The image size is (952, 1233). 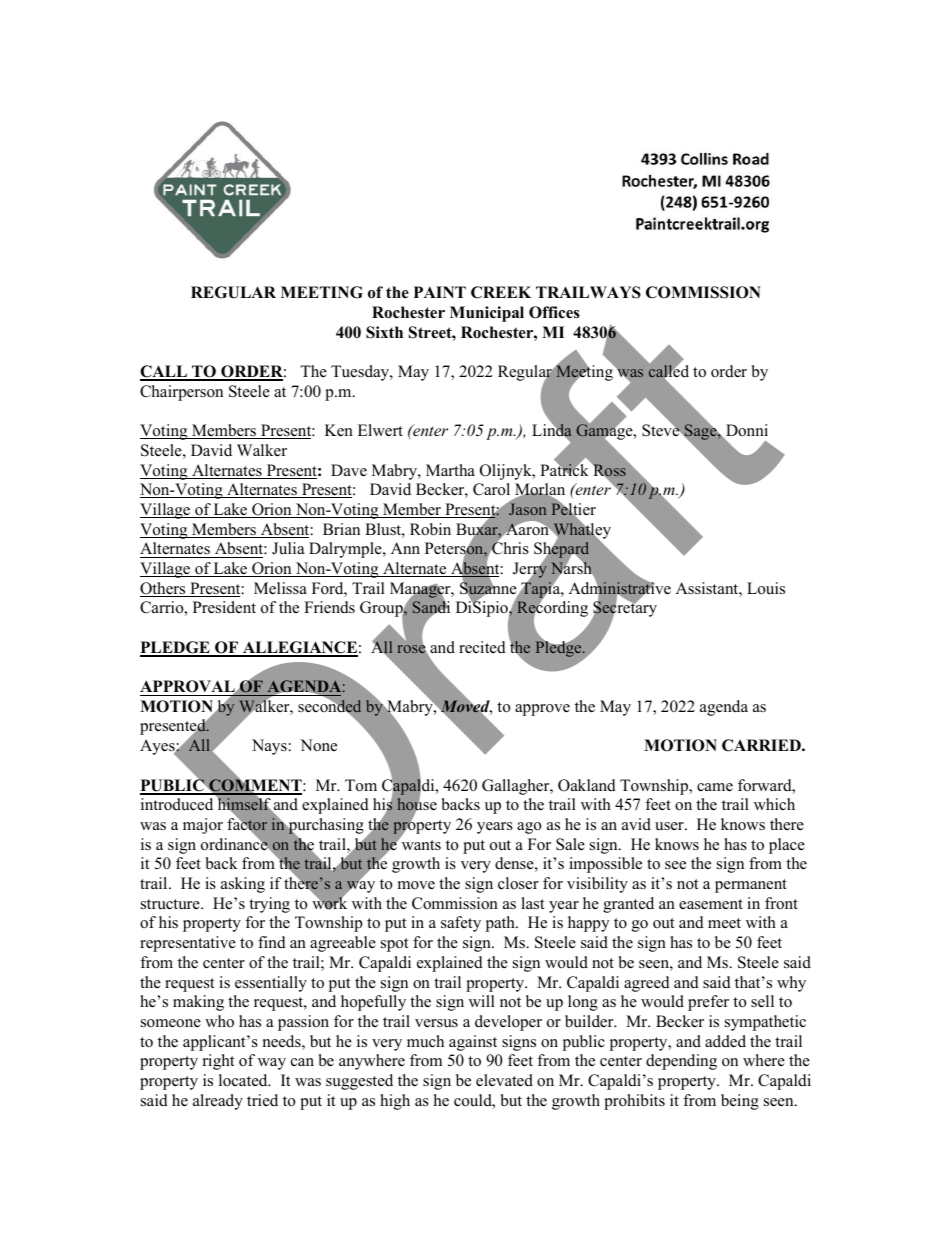 What do you see at coordinates (504, 1080) in the screenshot?
I see `elevated` at bounding box center [504, 1080].
